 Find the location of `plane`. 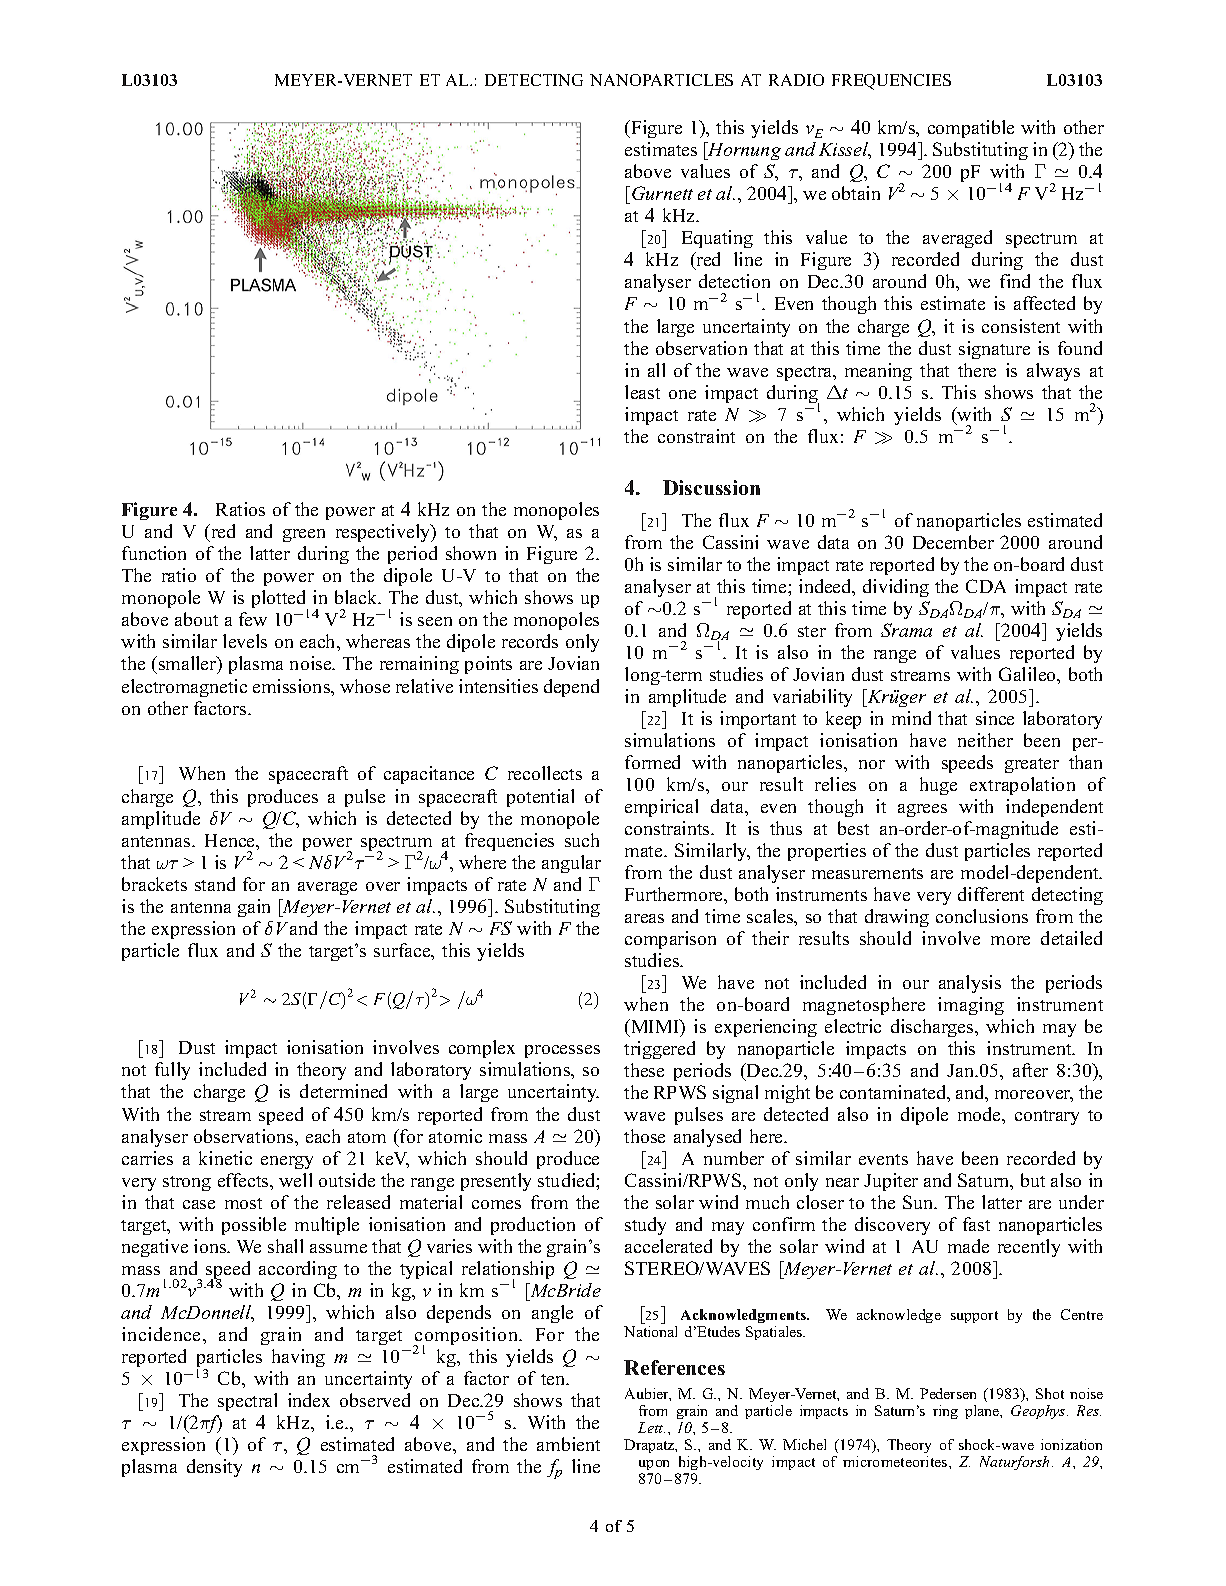

plane is located at coordinates (983, 1412).
